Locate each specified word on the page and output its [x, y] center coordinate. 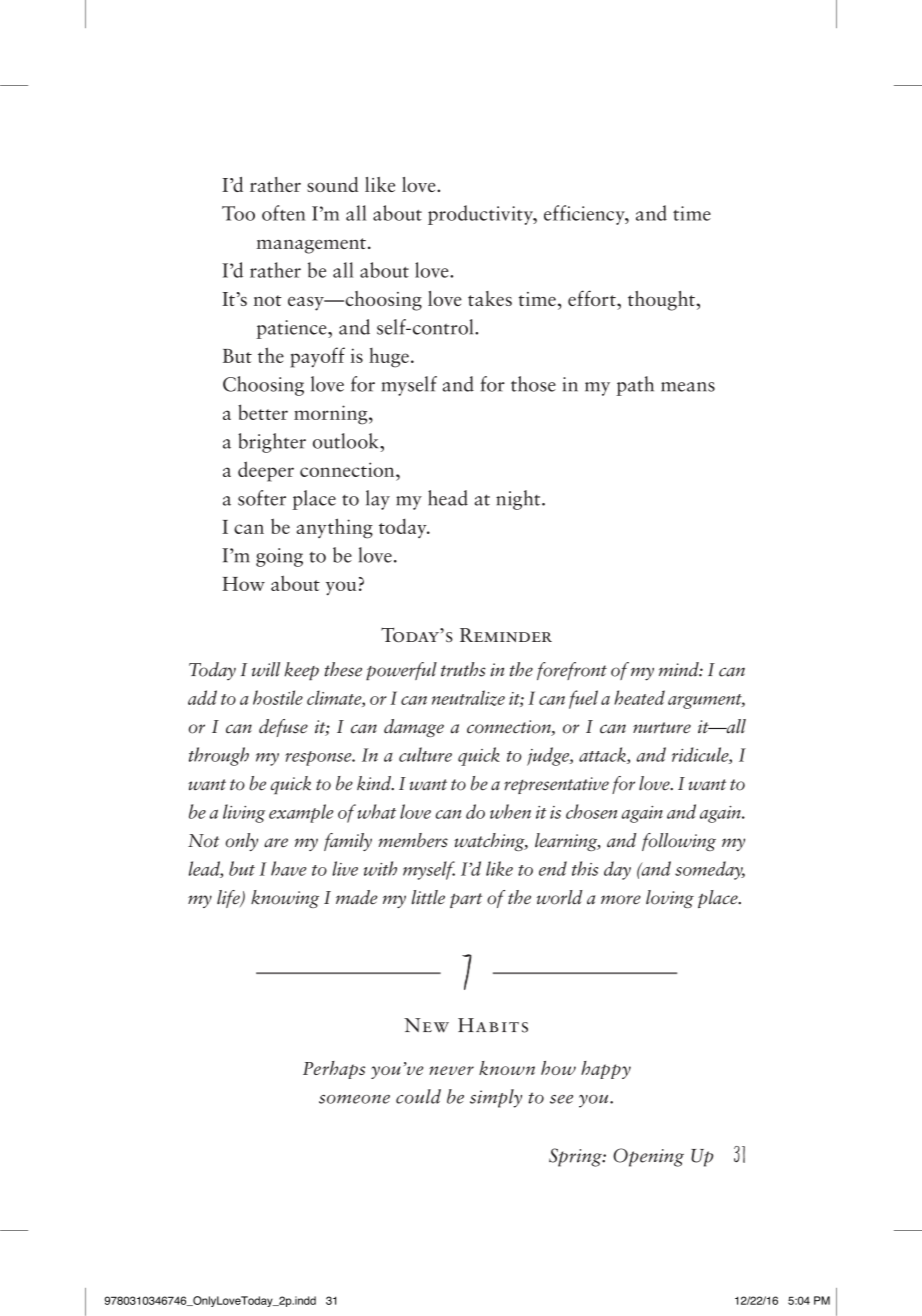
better [263, 412]
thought [662, 301]
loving [670, 899]
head [448, 498]
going [279, 557]
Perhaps [334, 1070]
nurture [662, 728]
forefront [572, 671]
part [466, 900]
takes [490, 298]
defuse [283, 728]
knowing [285, 899]
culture [425, 754]
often [283, 213]
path [635, 386]
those [533, 384]
